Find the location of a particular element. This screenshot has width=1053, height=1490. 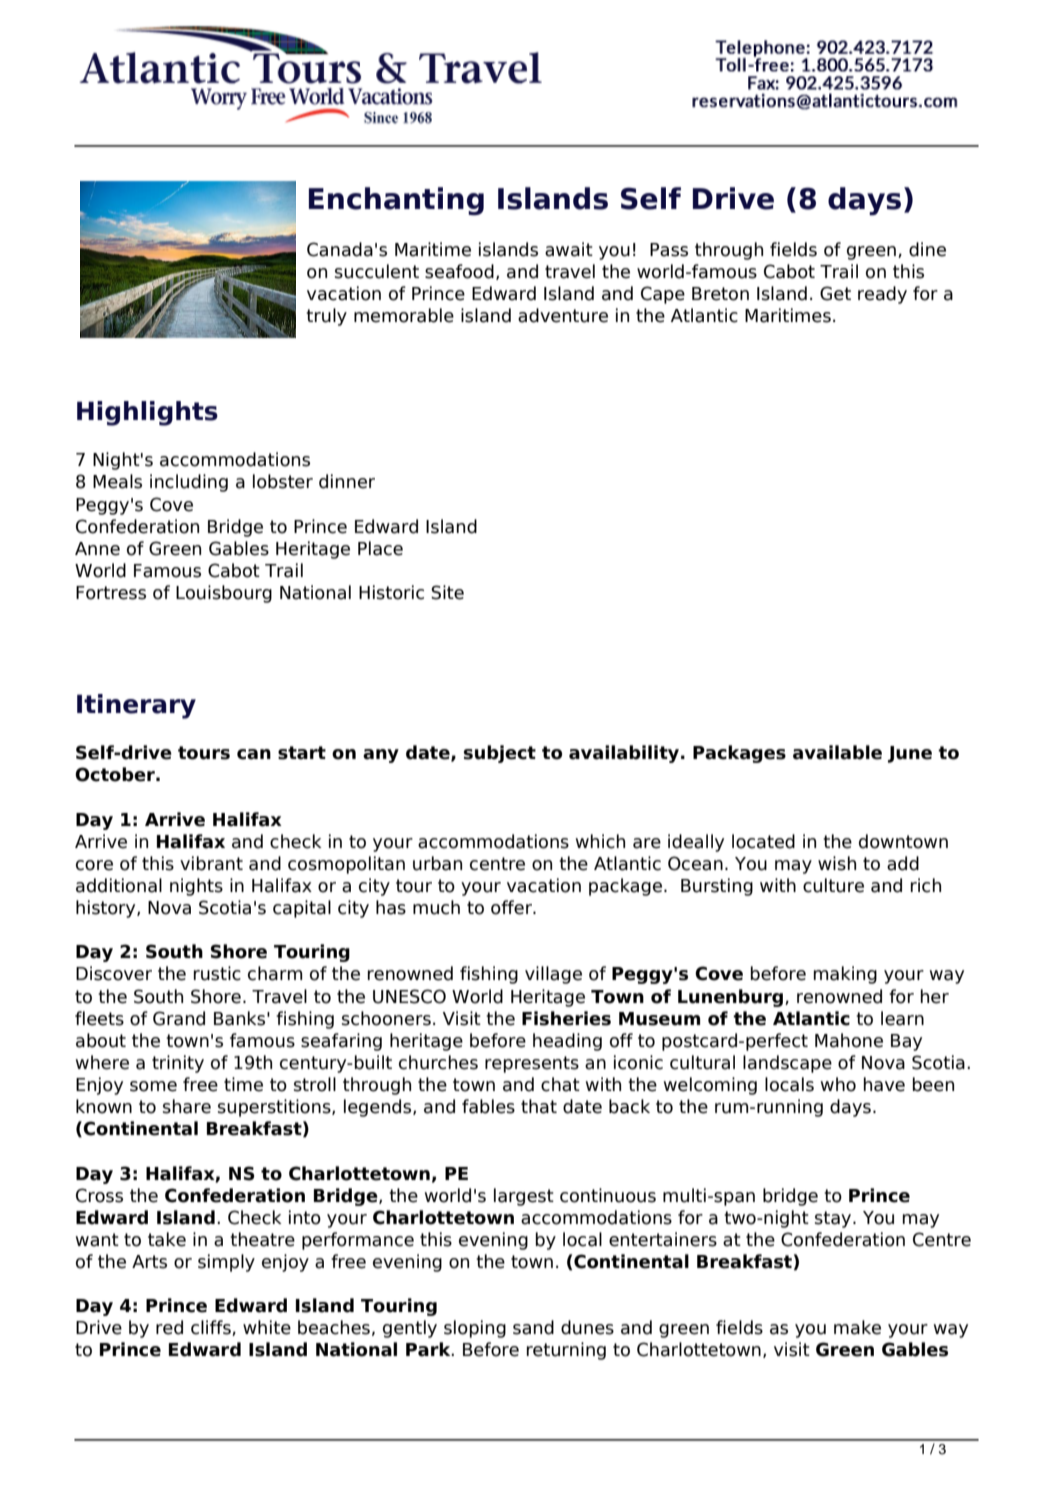

located is located at coordinates (763, 841).
